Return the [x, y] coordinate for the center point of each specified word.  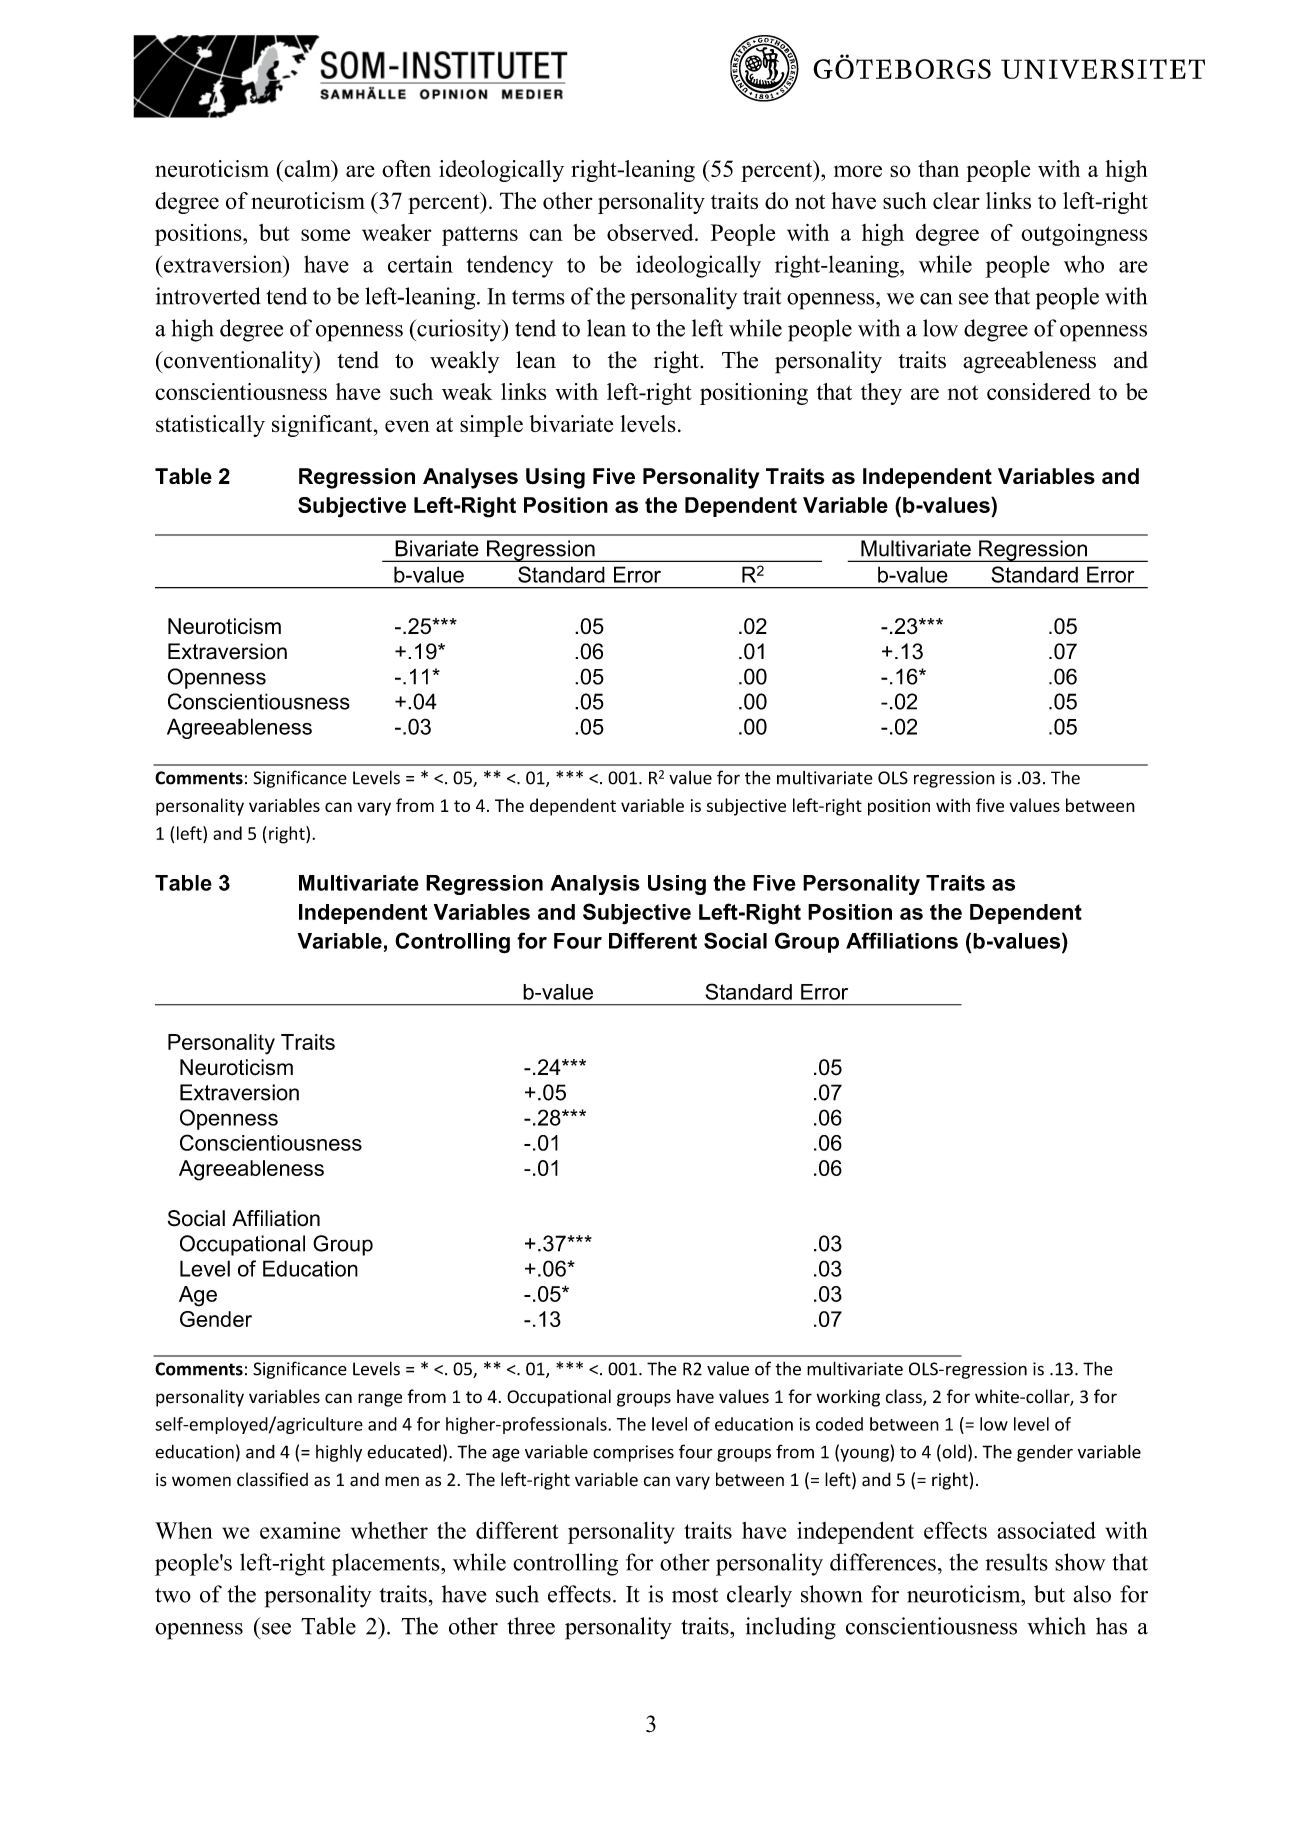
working [848, 1398]
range [380, 1400]
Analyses [470, 478]
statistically [210, 426]
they [881, 394]
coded [839, 1424]
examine [300, 1530]
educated [404, 1452]
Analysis [595, 885]
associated [1046, 1530]
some [325, 235]
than [938, 168]
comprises [633, 1453]
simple [491, 426]
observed [651, 232]
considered [1039, 391]
